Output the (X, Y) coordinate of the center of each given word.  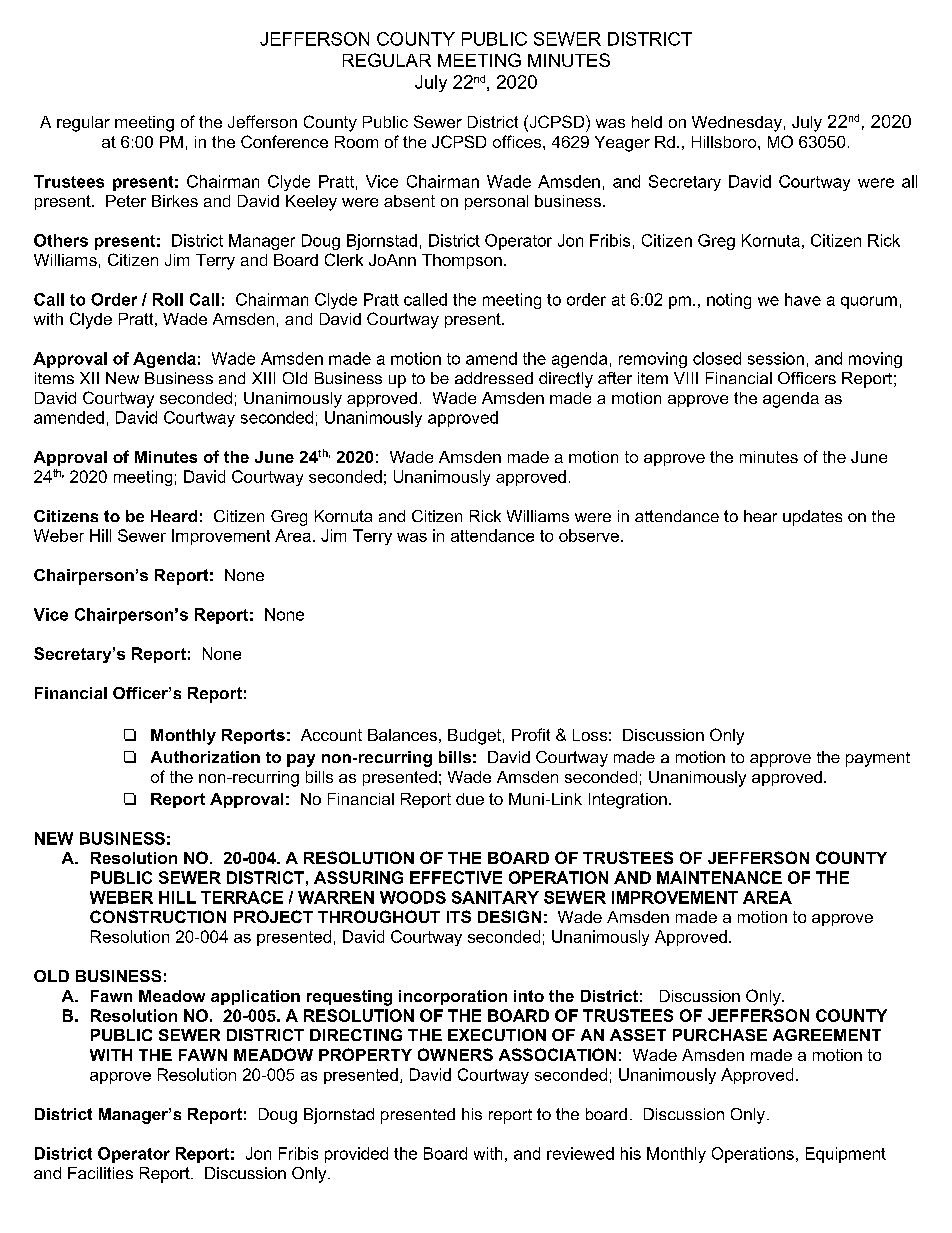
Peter (126, 201)
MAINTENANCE (719, 877)
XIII (263, 378)
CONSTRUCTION (158, 916)
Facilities (100, 1173)
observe (589, 535)
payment (878, 759)
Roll (168, 299)
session (776, 358)
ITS (459, 916)
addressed (494, 378)
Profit (531, 734)
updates (812, 518)
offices (518, 141)
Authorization (205, 757)
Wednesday (737, 124)
